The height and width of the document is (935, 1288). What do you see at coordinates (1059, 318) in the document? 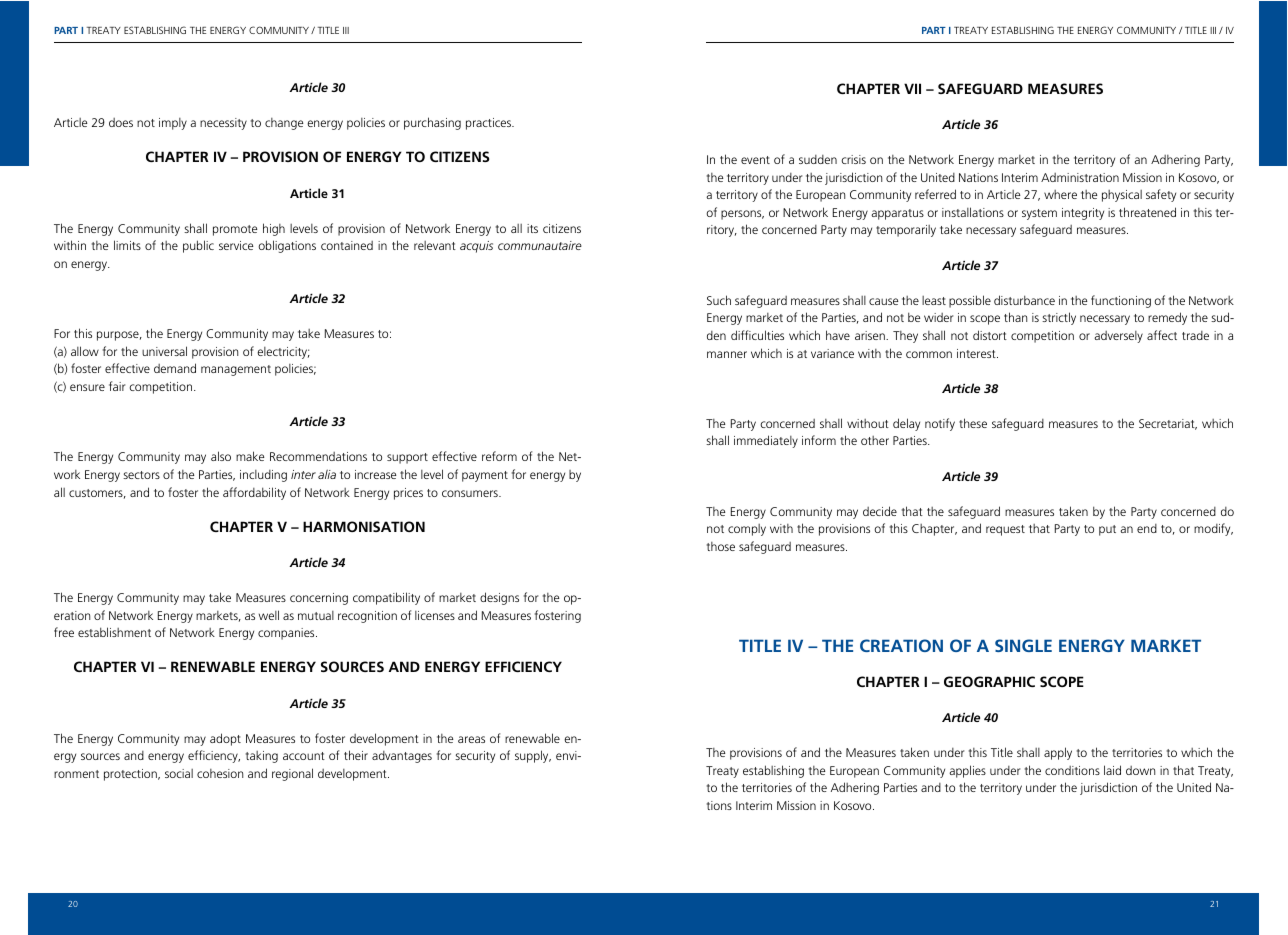
I see `strictly` at bounding box center [1059, 318].
